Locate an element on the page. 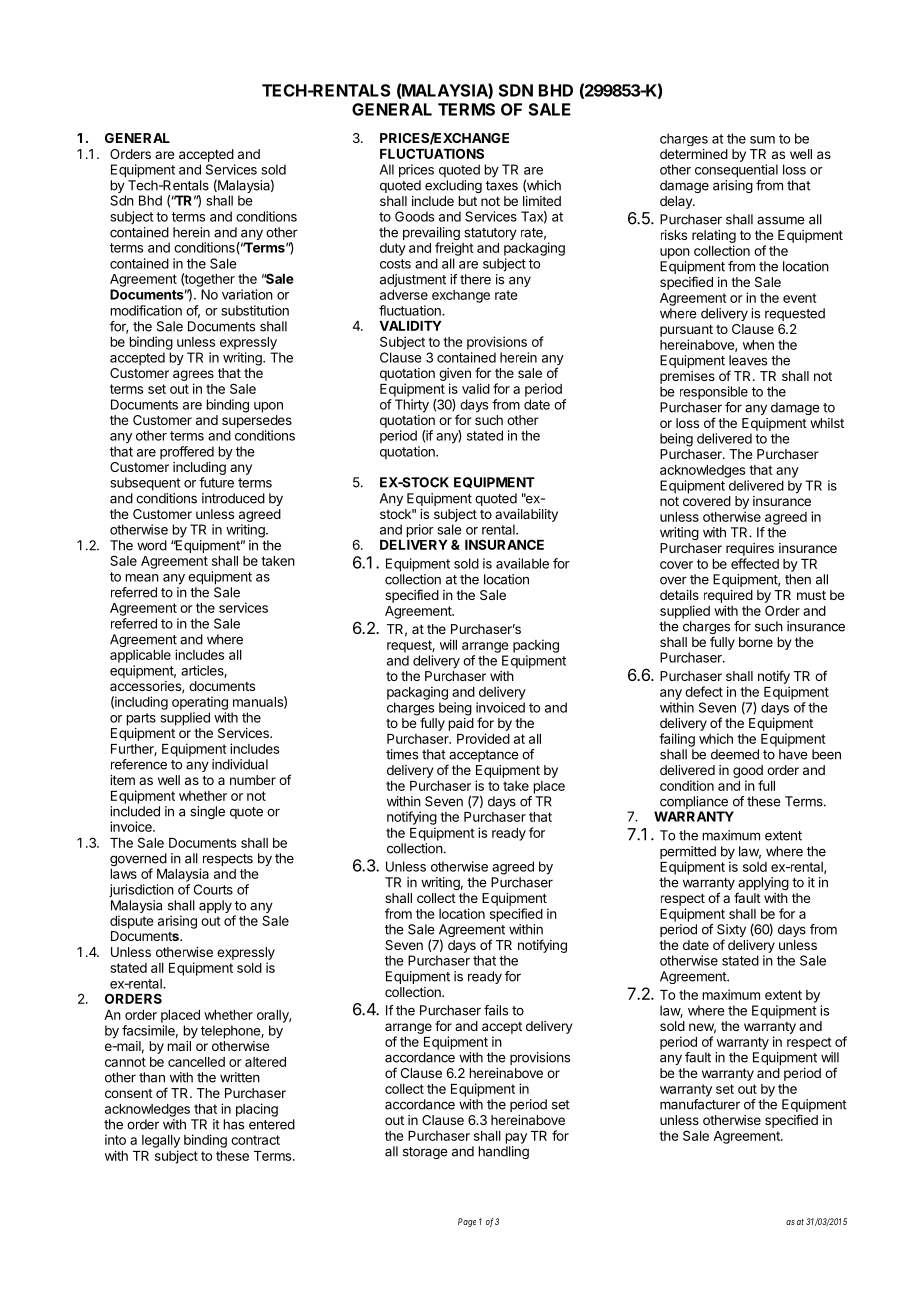 The height and width of the image is (1308, 924). introduced is located at coordinates (233, 498).
